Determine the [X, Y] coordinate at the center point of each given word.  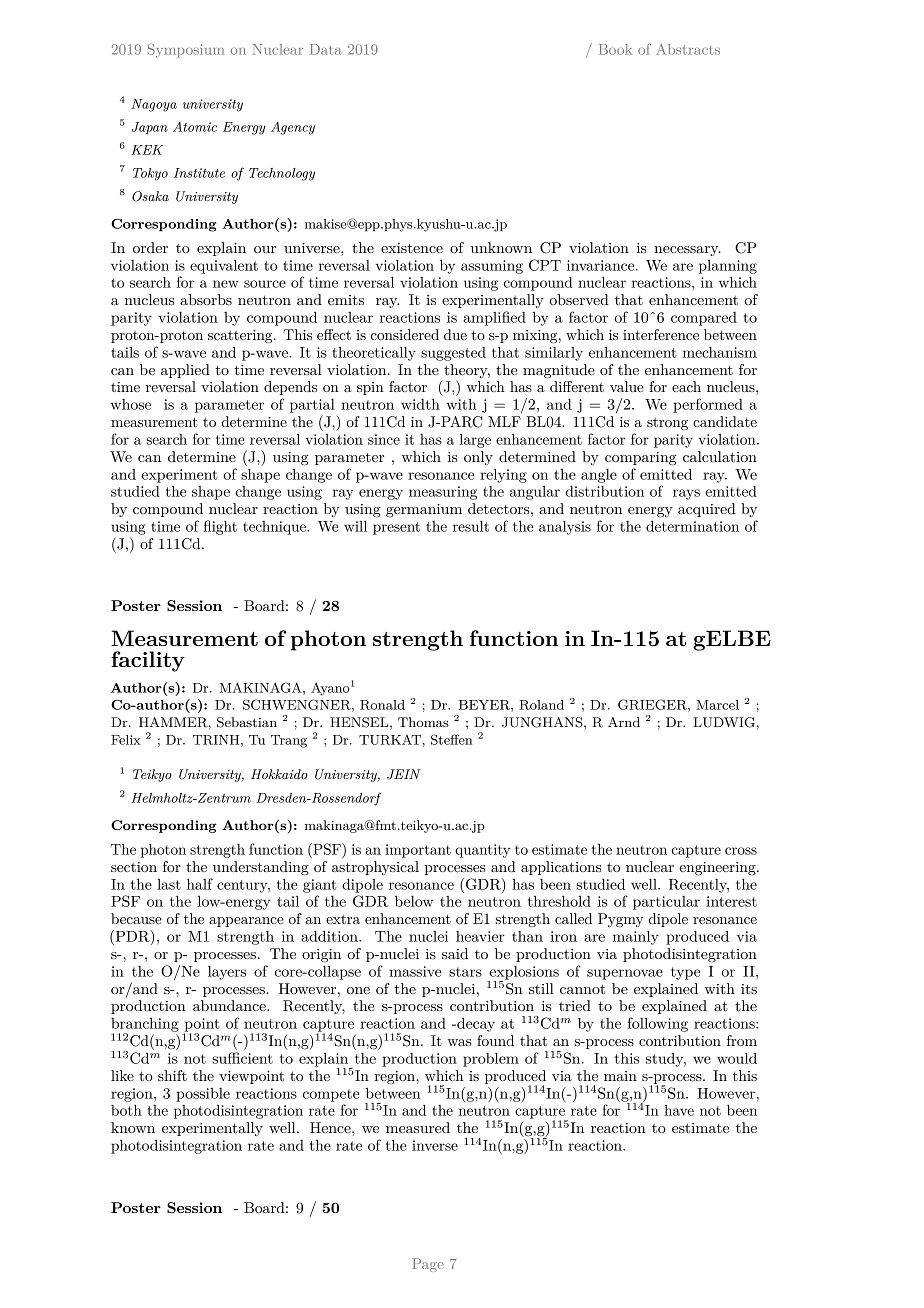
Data [326, 49]
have [679, 1110]
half [200, 884]
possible [203, 1095]
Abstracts [688, 49]
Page [428, 1265]
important [418, 851]
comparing [641, 458]
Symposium [186, 50]
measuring [443, 493]
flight [220, 527]
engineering [718, 868]
